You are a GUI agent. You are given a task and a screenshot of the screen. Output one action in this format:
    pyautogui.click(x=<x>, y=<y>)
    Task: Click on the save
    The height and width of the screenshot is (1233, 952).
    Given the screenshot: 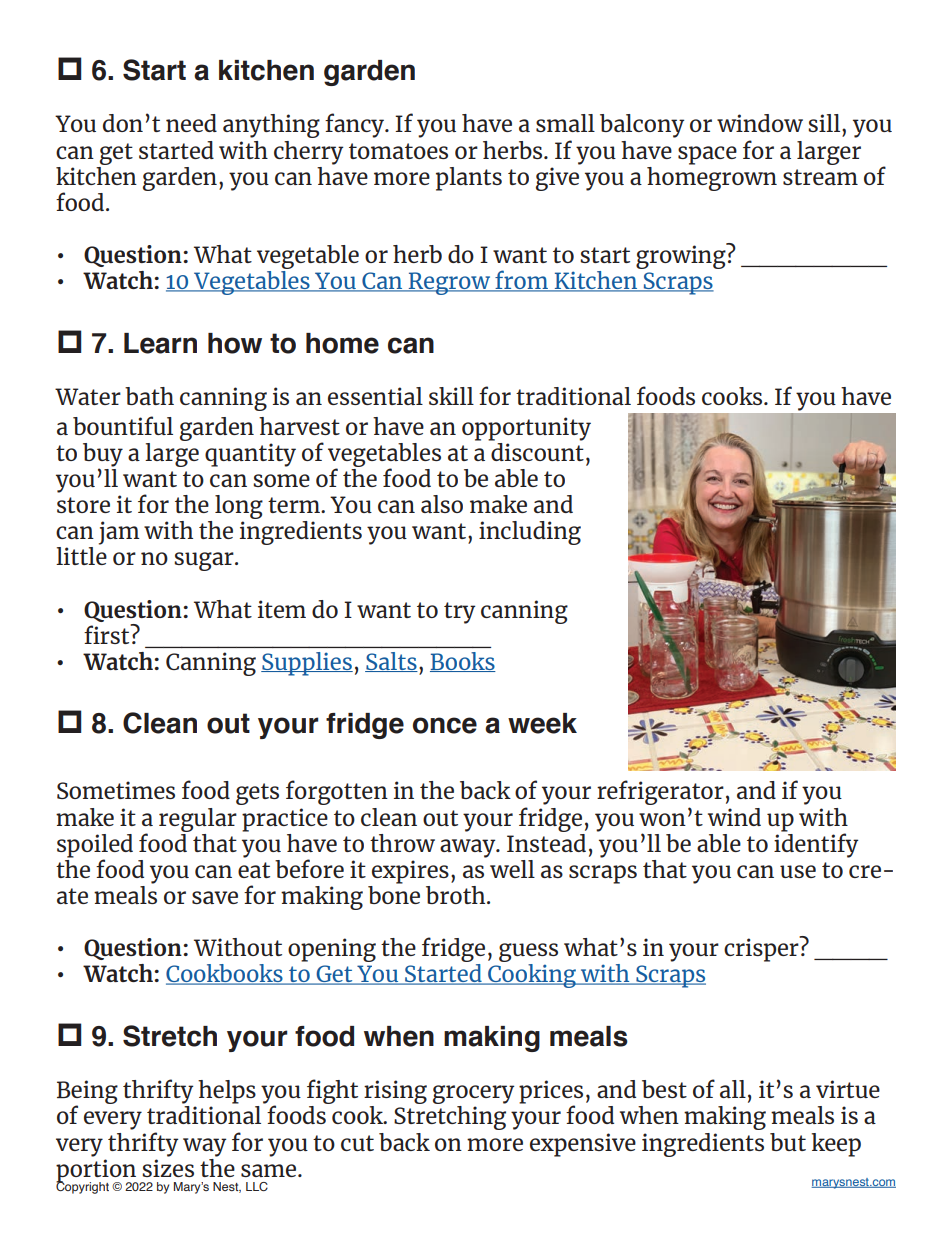 What is the action you would take?
    pyautogui.click(x=215, y=897)
